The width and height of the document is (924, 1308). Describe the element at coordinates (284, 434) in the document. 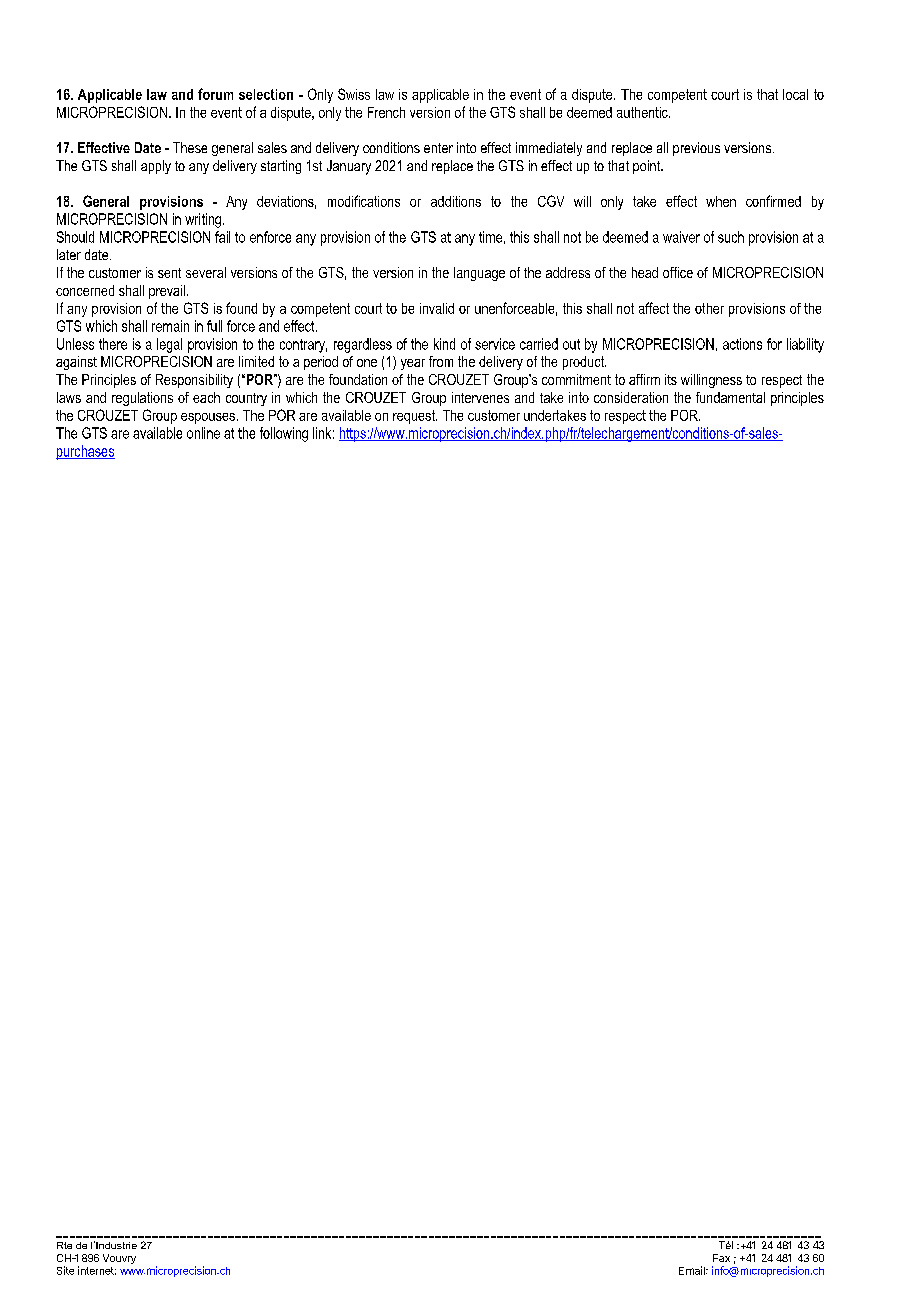

I see `following` at that location.
